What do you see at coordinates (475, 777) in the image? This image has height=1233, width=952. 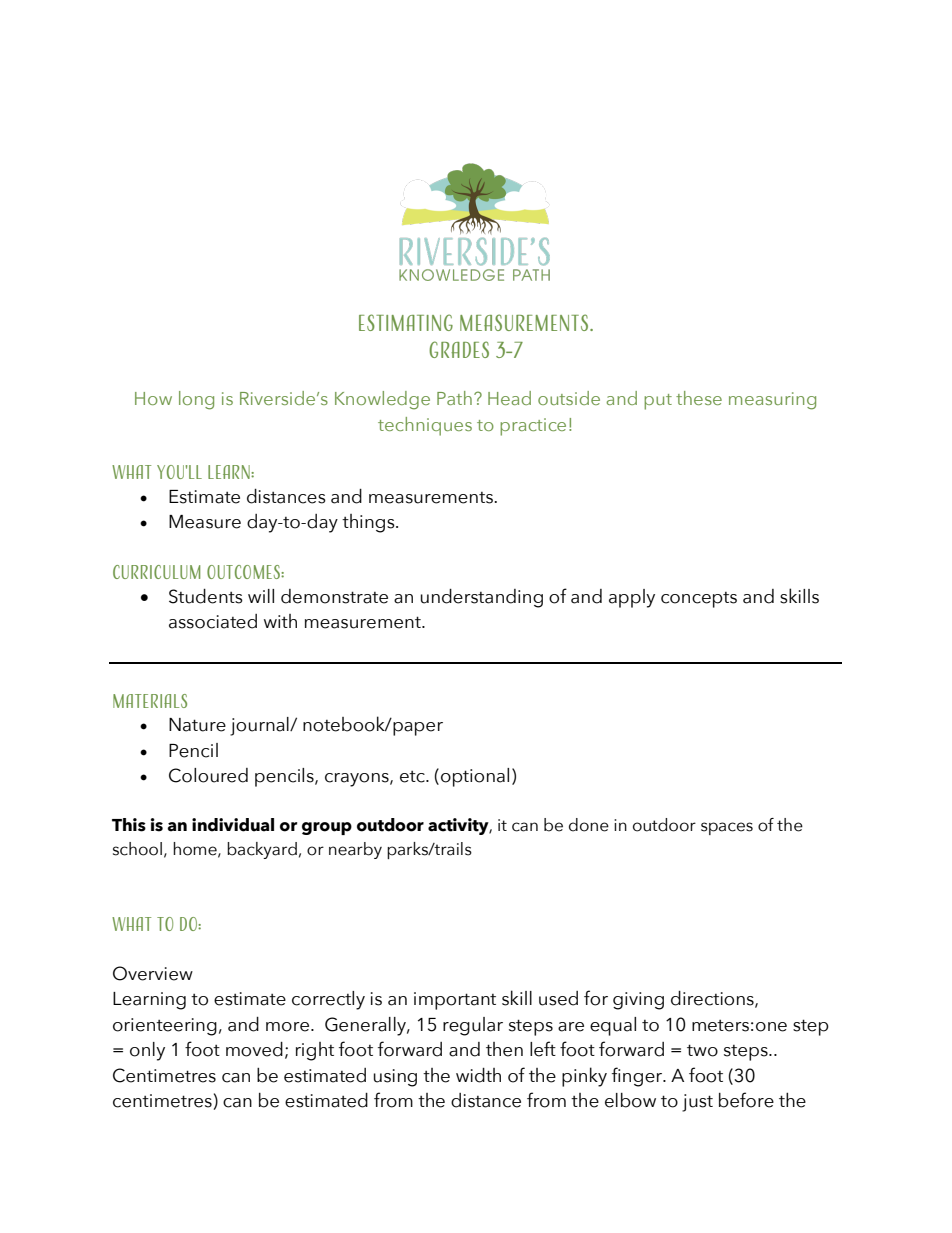 I see `optional` at bounding box center [475, 777].
